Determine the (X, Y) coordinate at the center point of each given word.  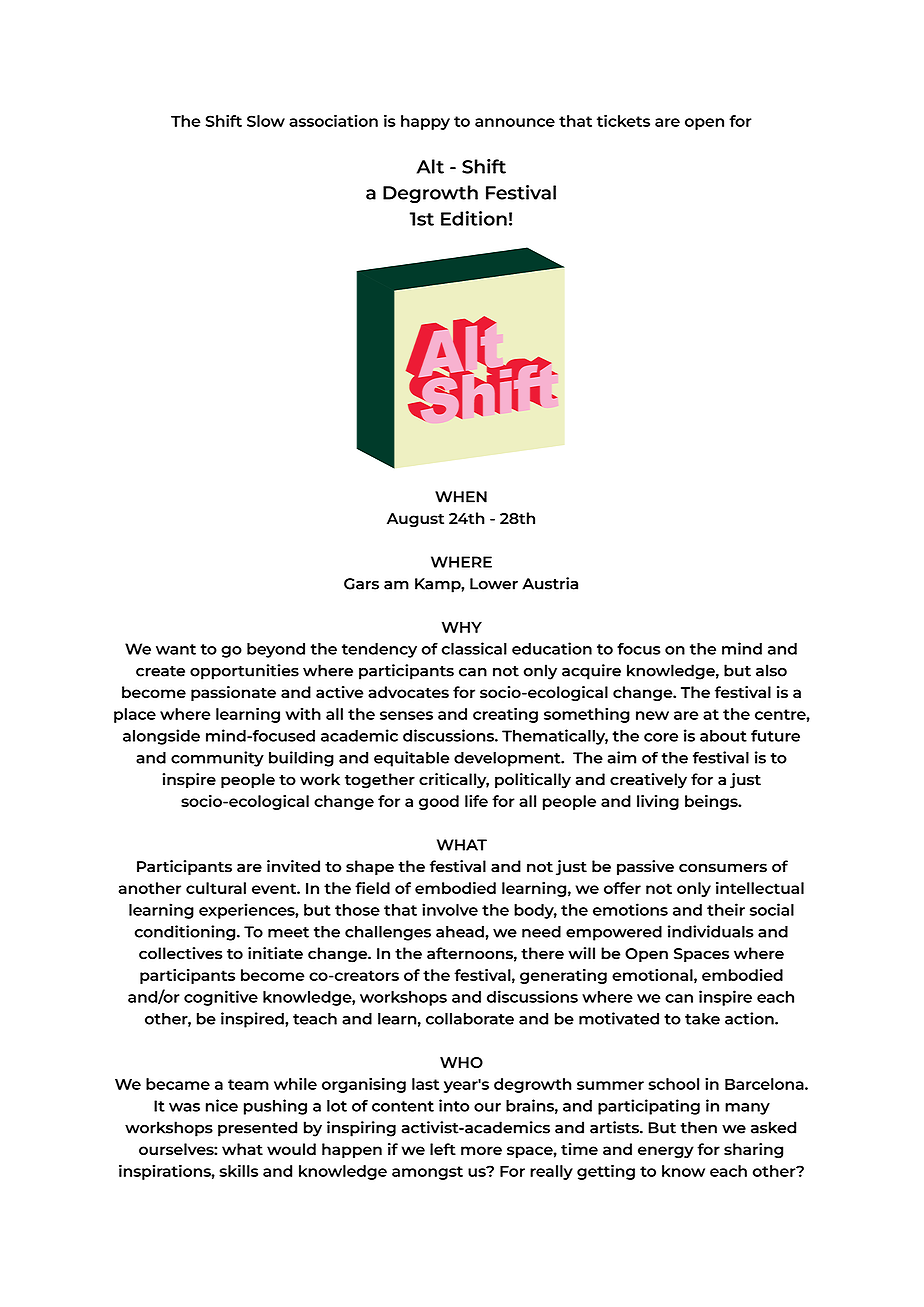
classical (474, 648)
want (176, 649)
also (771, 670)
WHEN (461, 497)
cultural (216, 888)
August (415, 520)
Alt (430, 166)
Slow (266, 121)
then (698, 1127)
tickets (623, 120)
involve (450, 909)
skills (238, 1170)
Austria (550, 583)
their (726, 909)
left (443, 1149)
